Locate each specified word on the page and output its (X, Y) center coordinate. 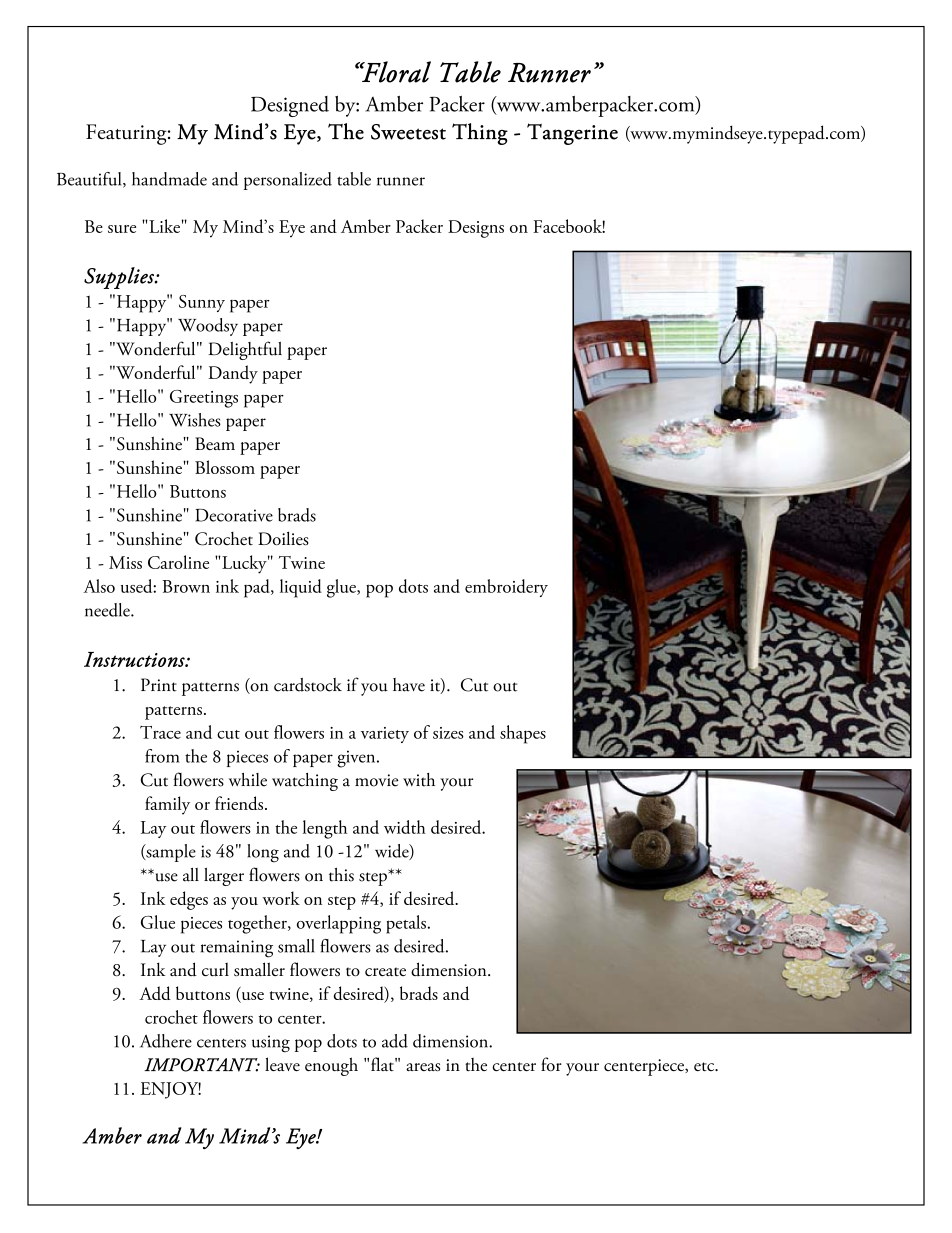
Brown (186, 586)
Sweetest (408, 132)
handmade (169, 179)
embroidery (506, 588)
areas (423, 1067)
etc (705, 1066)
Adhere (166, 1041)
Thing (480, 134)
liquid (301, 588)
